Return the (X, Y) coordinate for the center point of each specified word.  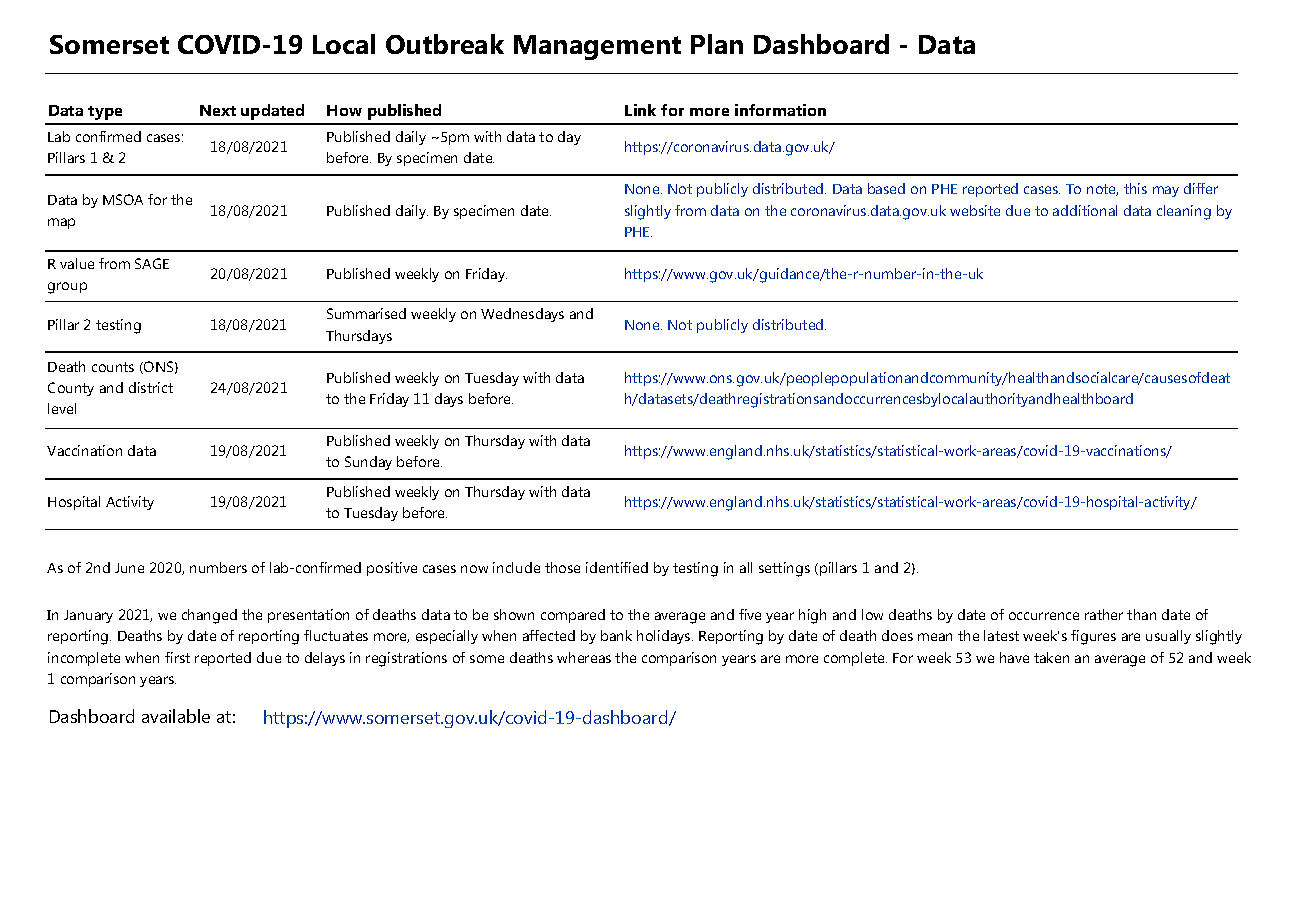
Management (597, 47)
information (780, 110)
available (176, 716)
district (151, 387)
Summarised (366, 313)
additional (1085, 210)
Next (218, 110)
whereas (584, 657)
